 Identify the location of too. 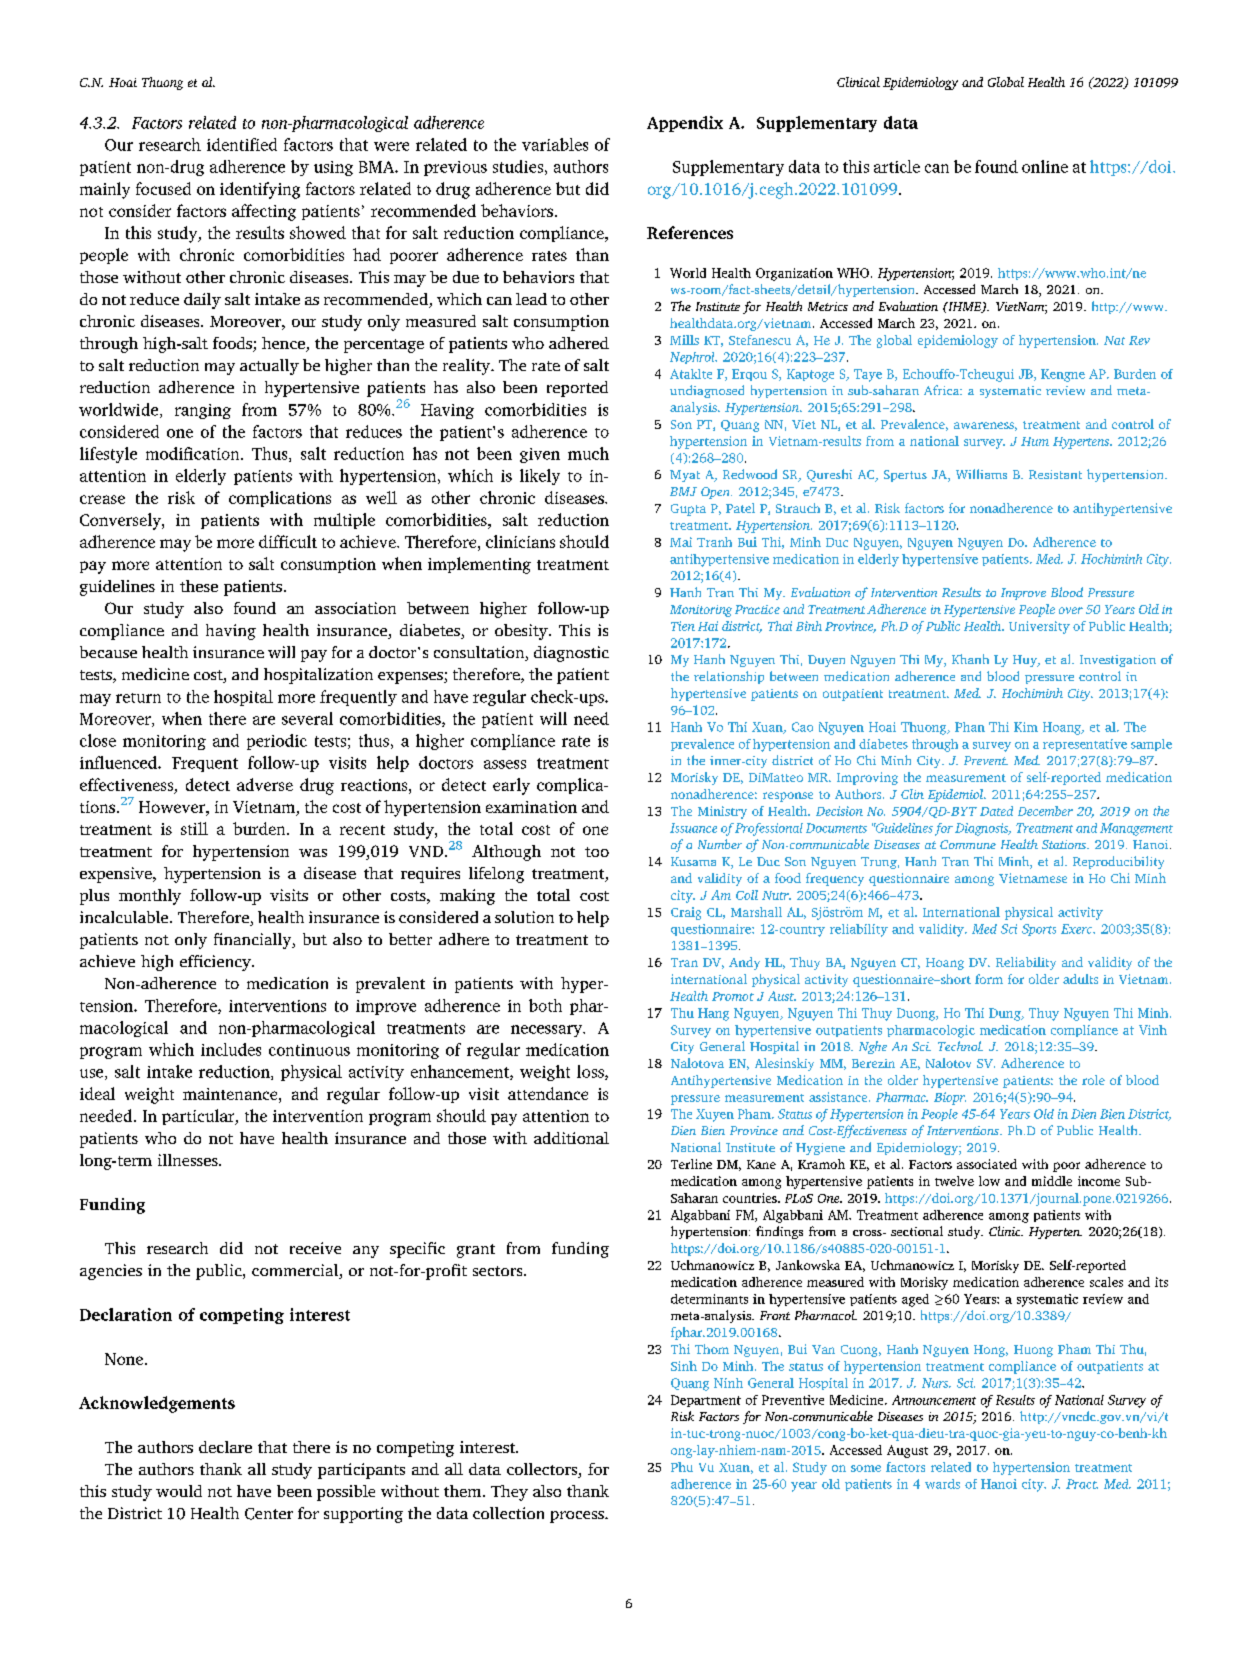
(597, 852).
